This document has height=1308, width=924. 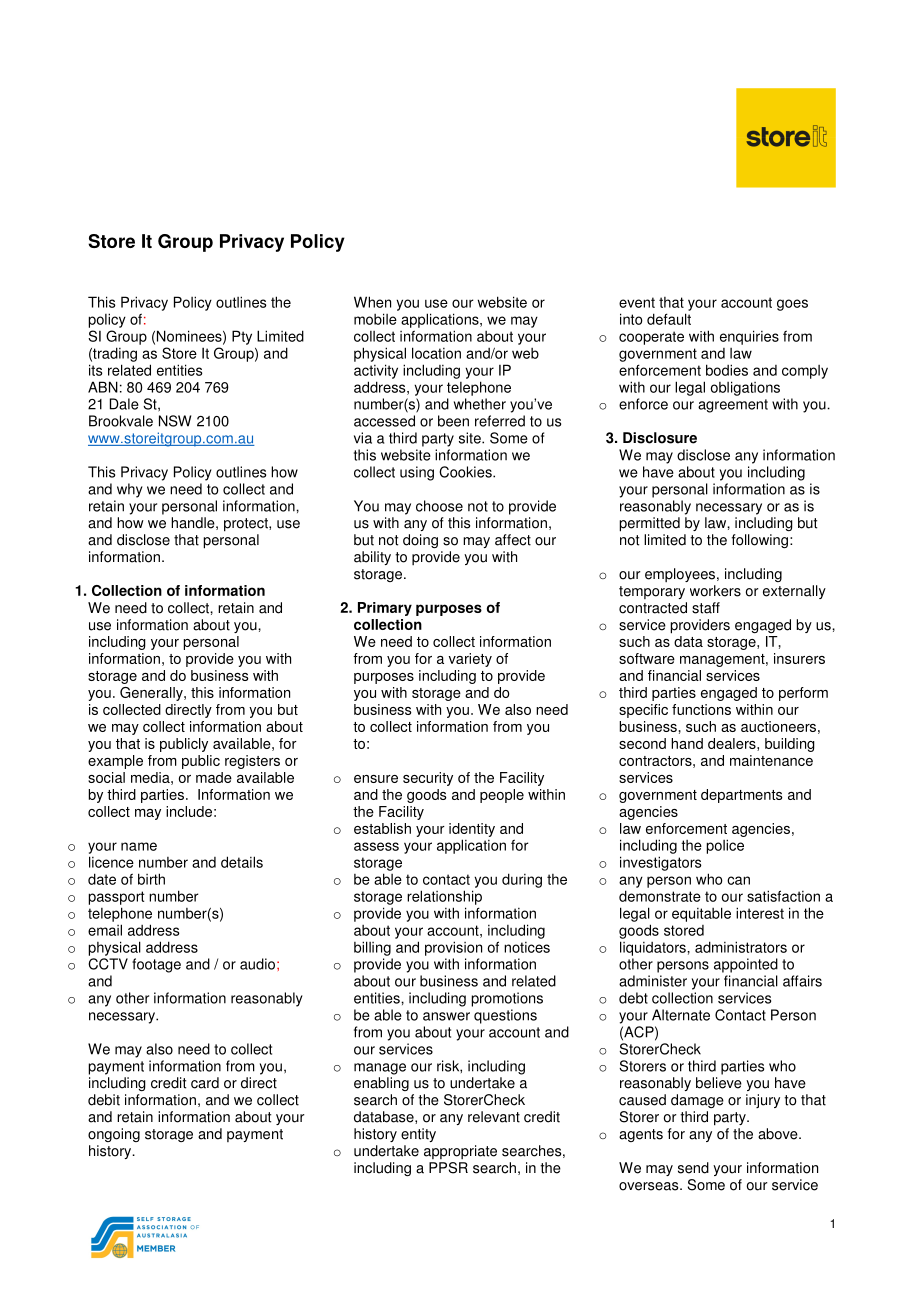 What do you see at coordinates (749, 337) in the document?
I see `enquiries` at bounding box center [749, 337].
